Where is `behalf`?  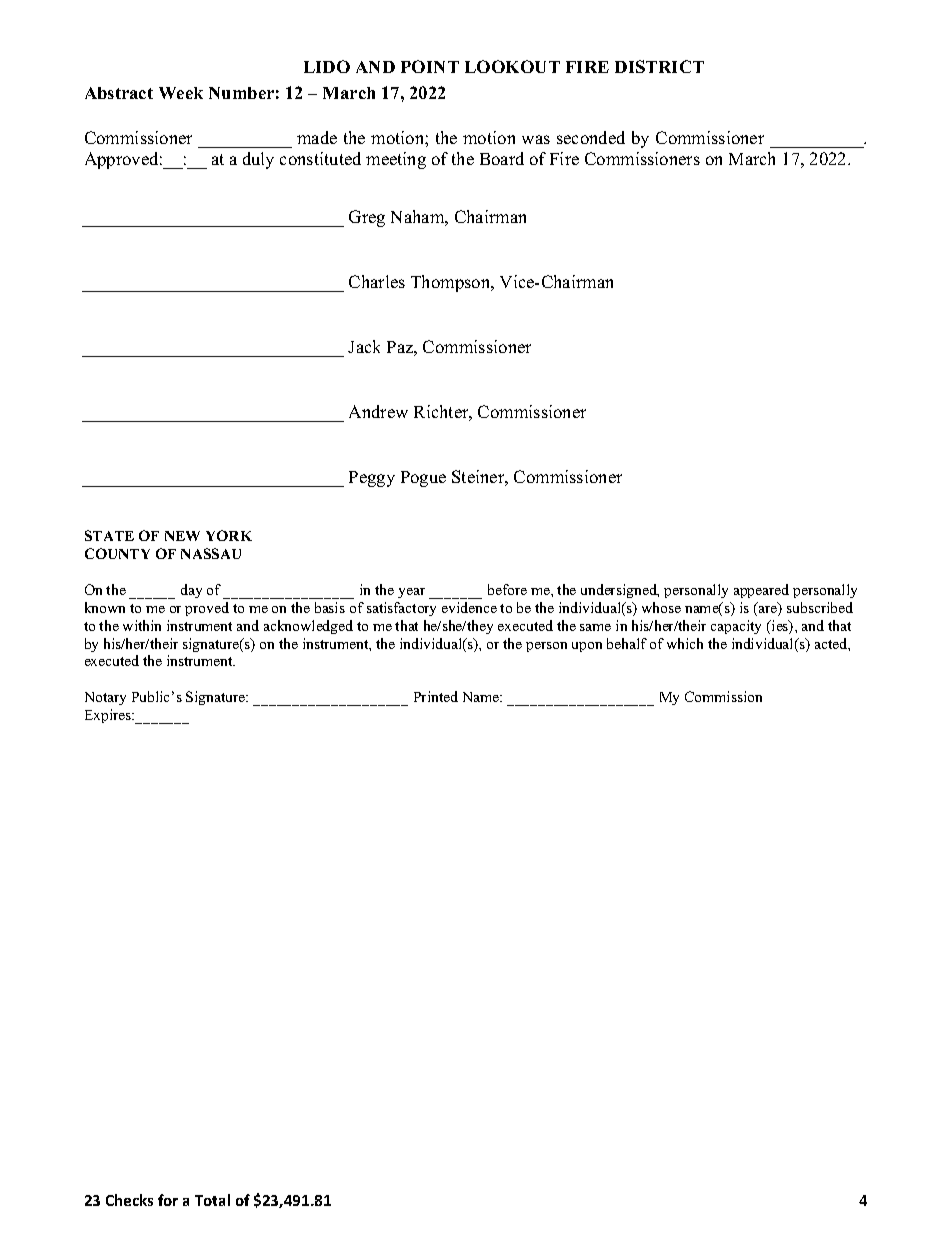
behalf is located at coordinates (627, 643).
